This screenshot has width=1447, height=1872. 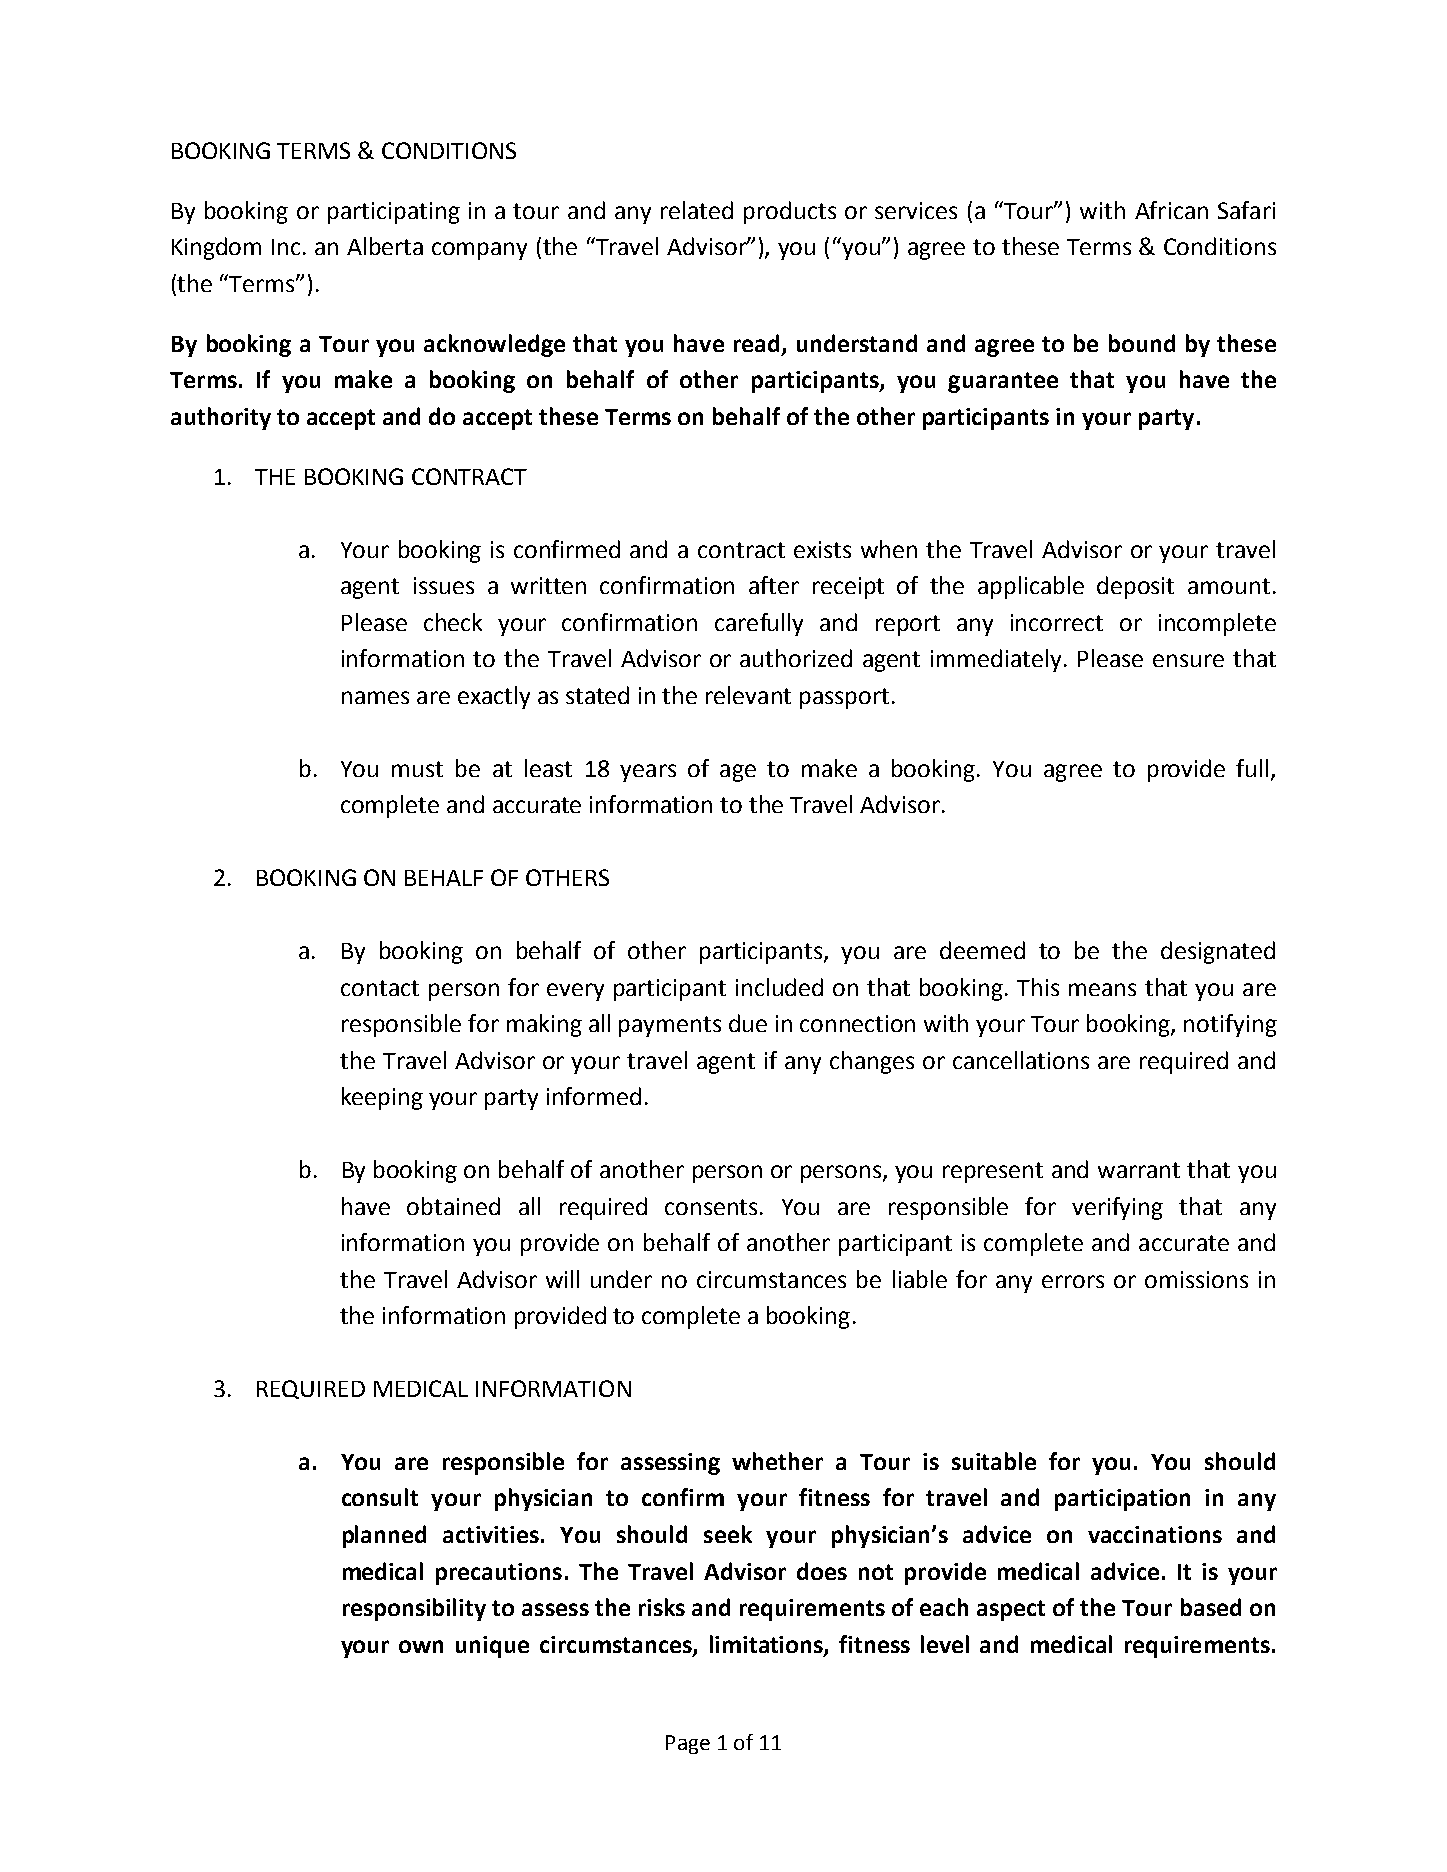 What do you see at coordinates (1171, 210) in the screenshot?
I see `African` at bounding box center [1171, 210].
